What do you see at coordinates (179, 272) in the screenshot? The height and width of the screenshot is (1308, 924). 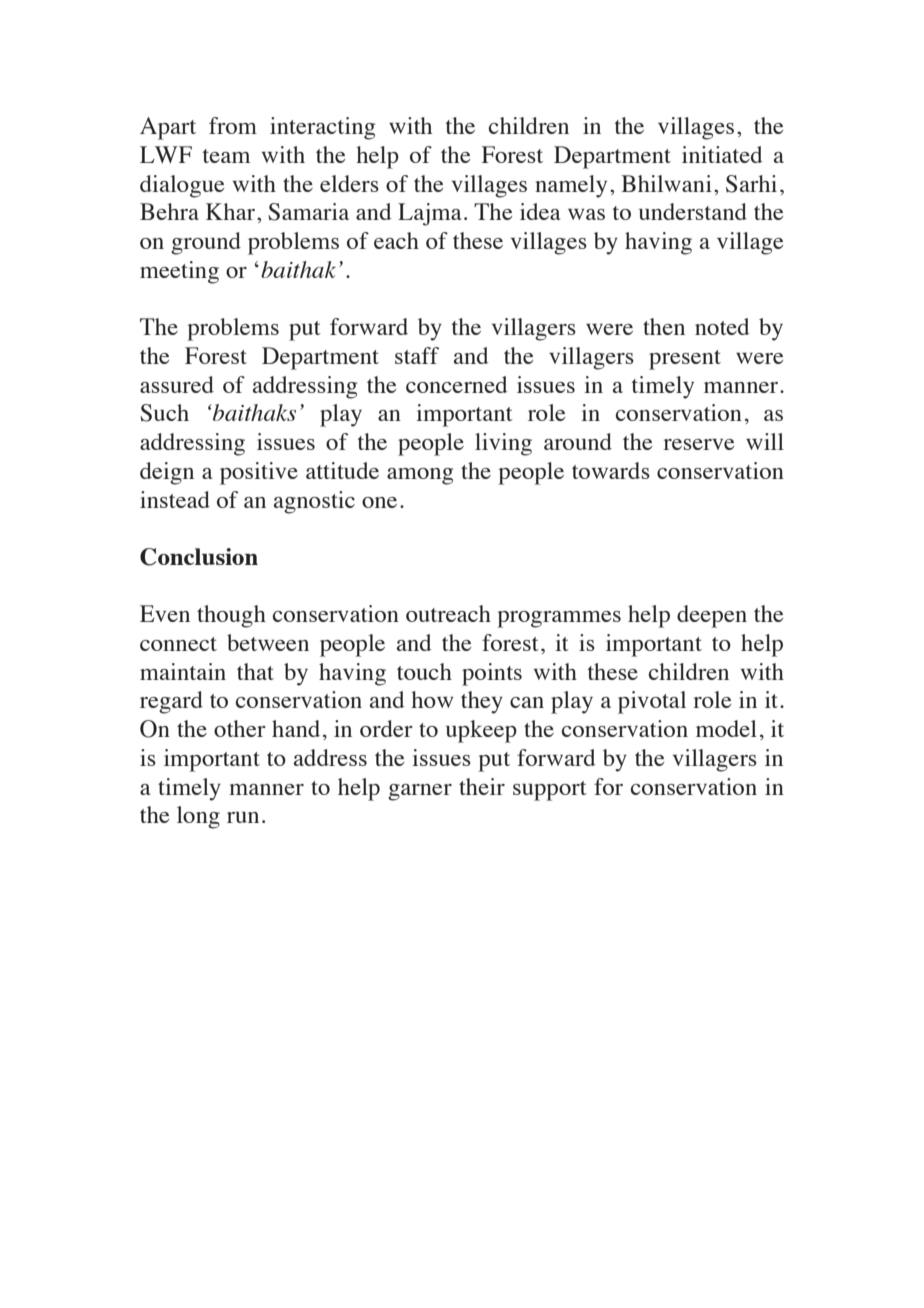 I see `meeting` at bounding box center [179, 272].
